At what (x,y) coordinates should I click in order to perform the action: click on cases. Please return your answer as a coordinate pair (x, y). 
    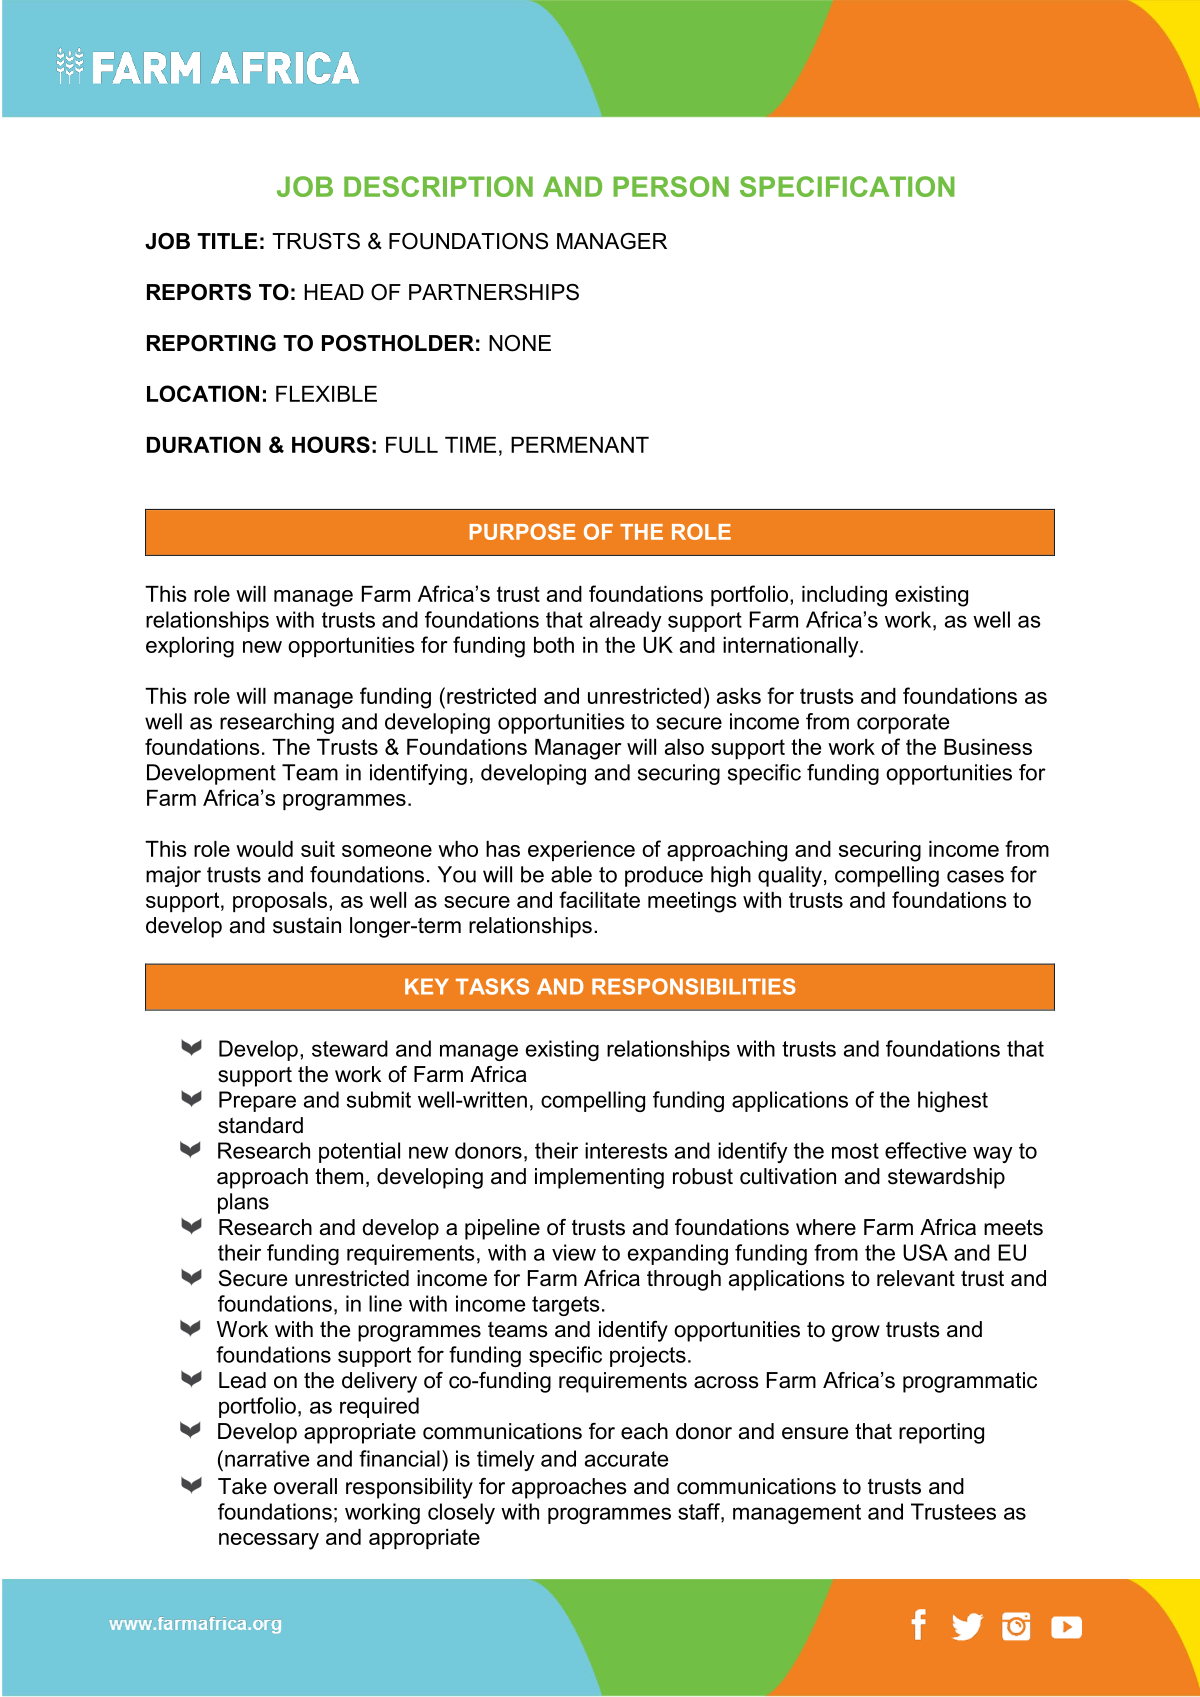
    Looking at the image, I should click on (975, 876).
